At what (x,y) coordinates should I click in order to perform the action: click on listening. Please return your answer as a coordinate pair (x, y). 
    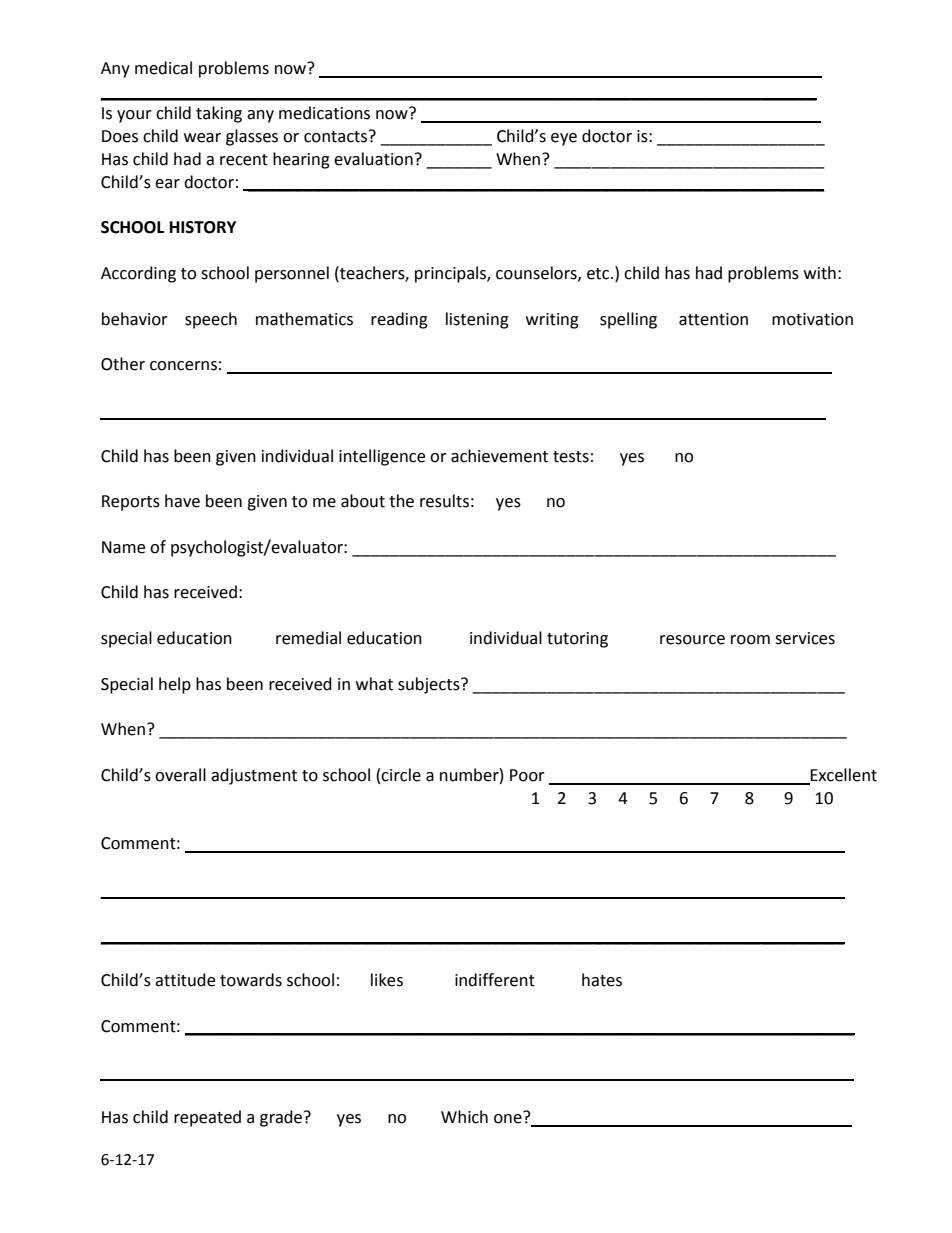
    Looking at the image, I should click on (477, 320).
